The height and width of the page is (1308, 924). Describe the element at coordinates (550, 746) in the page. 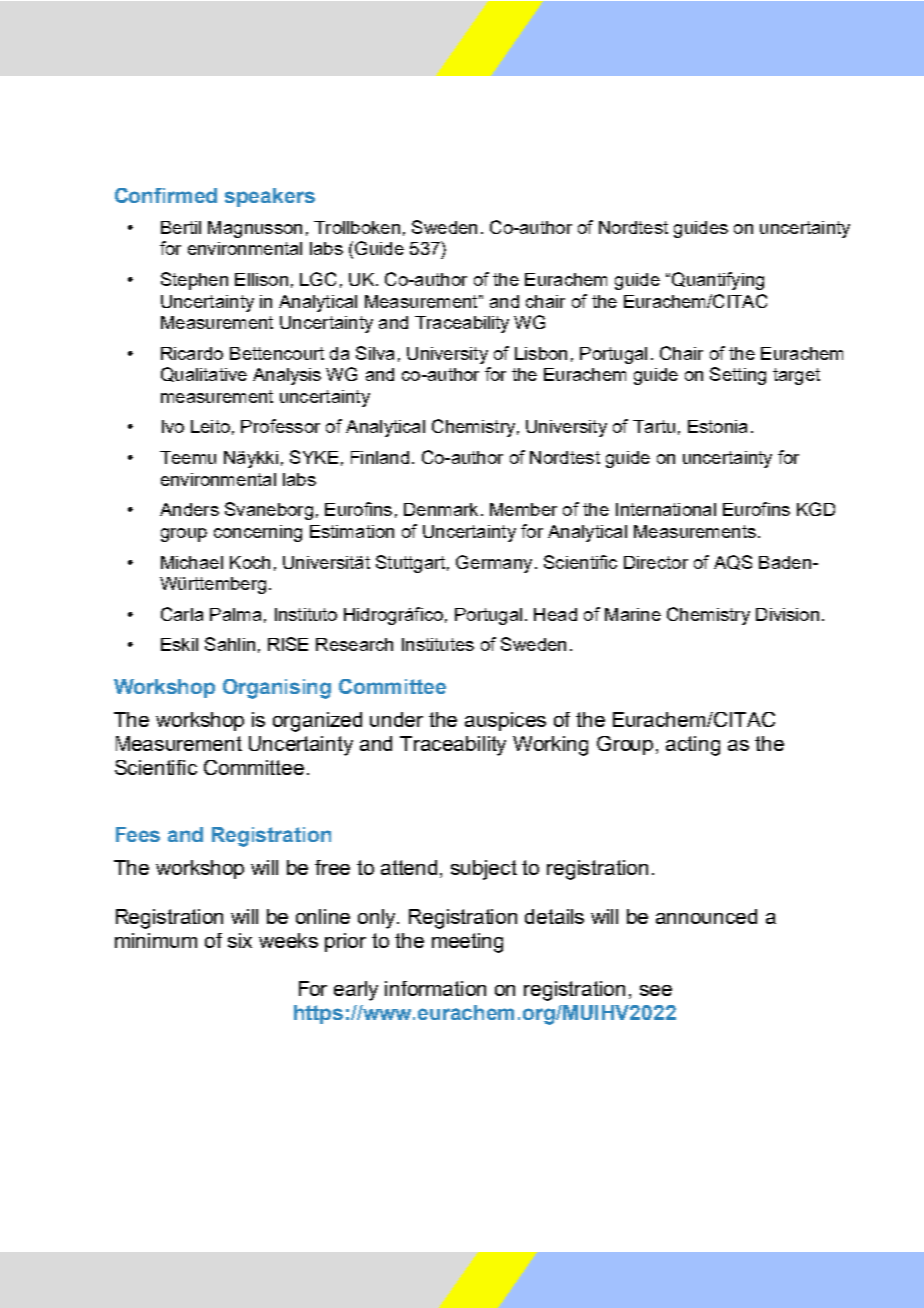

I see `Working` at that location.
